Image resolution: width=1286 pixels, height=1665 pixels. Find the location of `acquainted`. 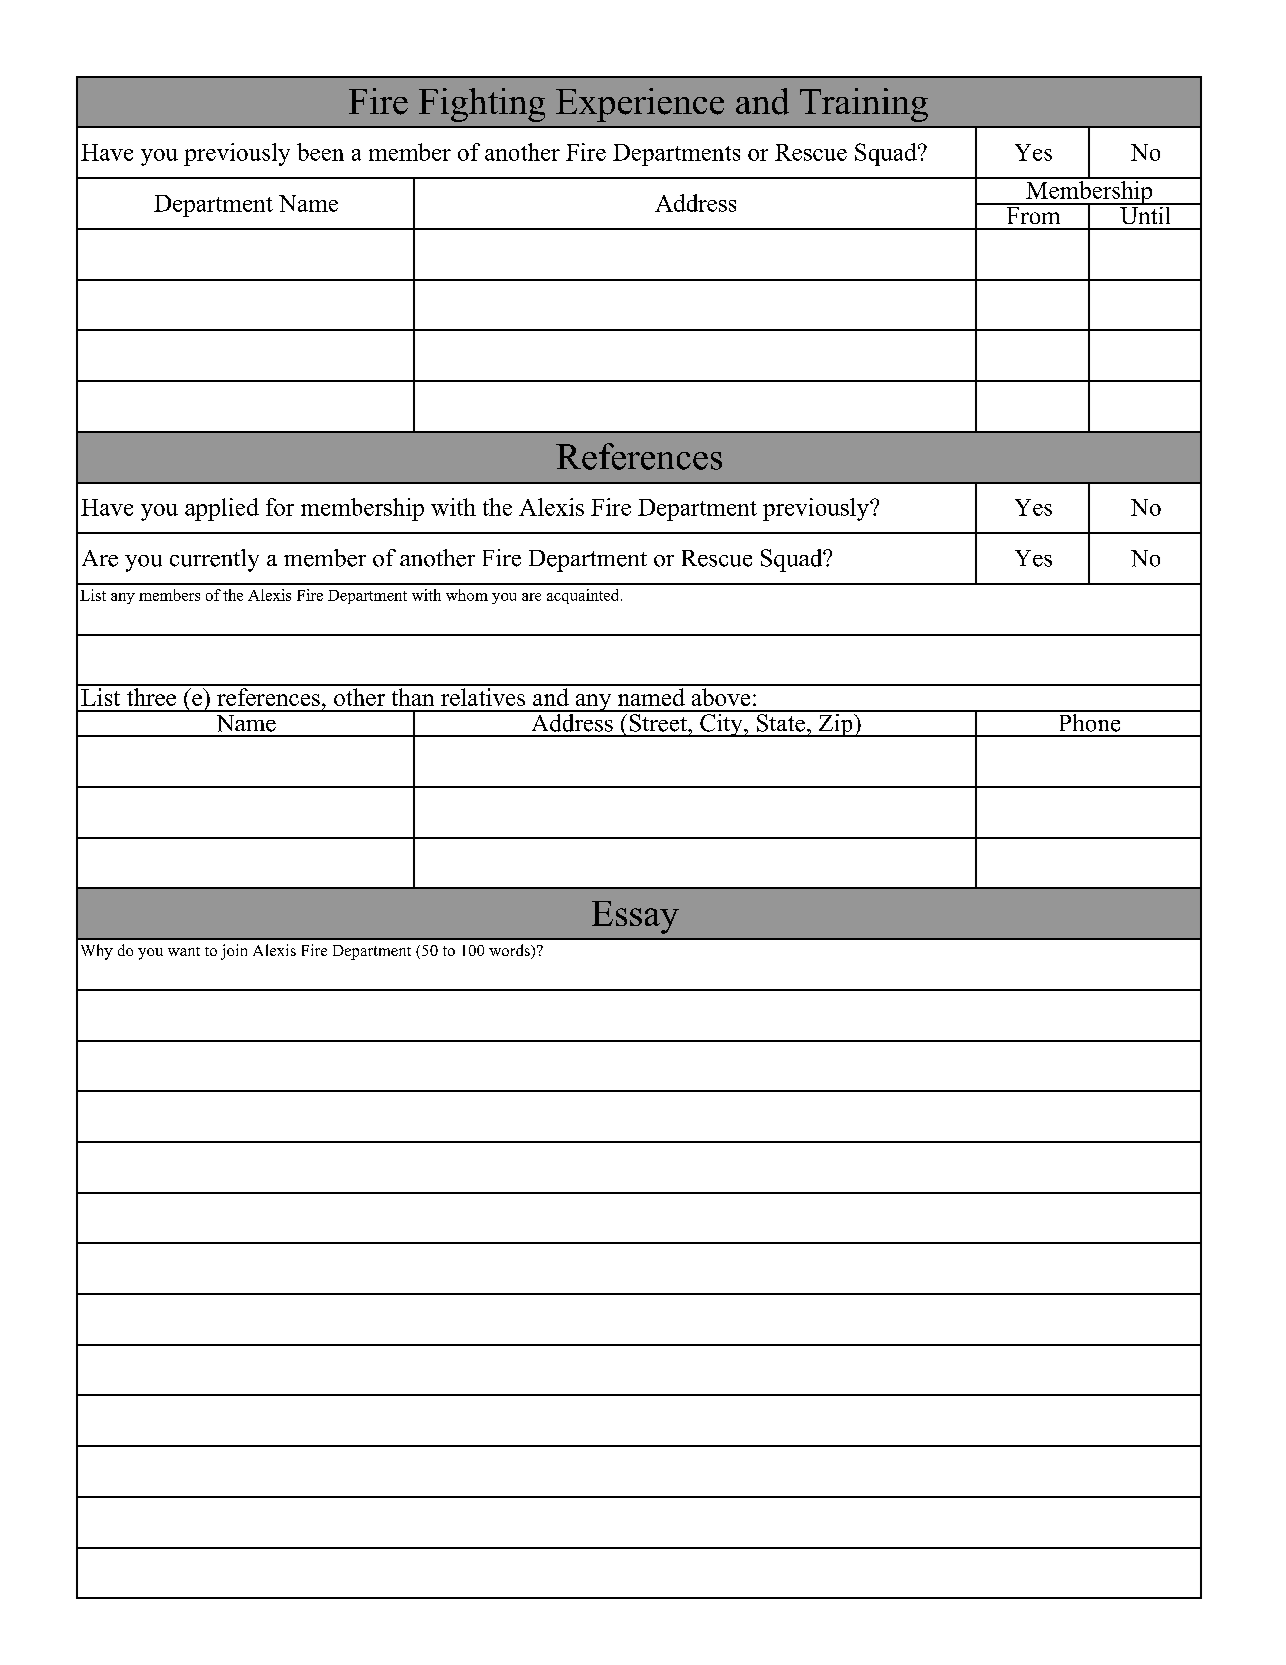

acquainted is located at coordinates (584, 596).
